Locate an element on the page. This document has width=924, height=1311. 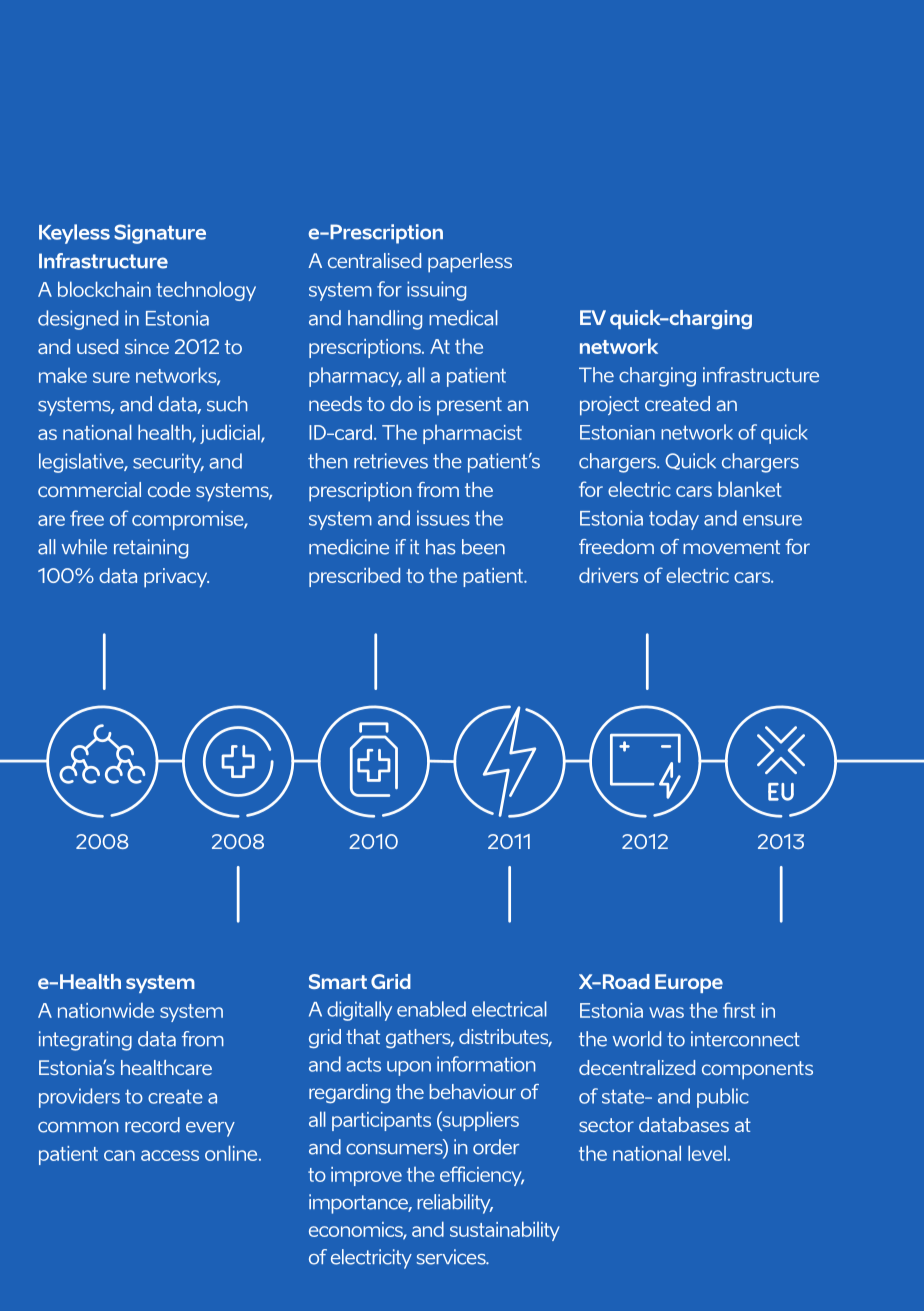
nationwide is located at coordinates (106, 1010).
